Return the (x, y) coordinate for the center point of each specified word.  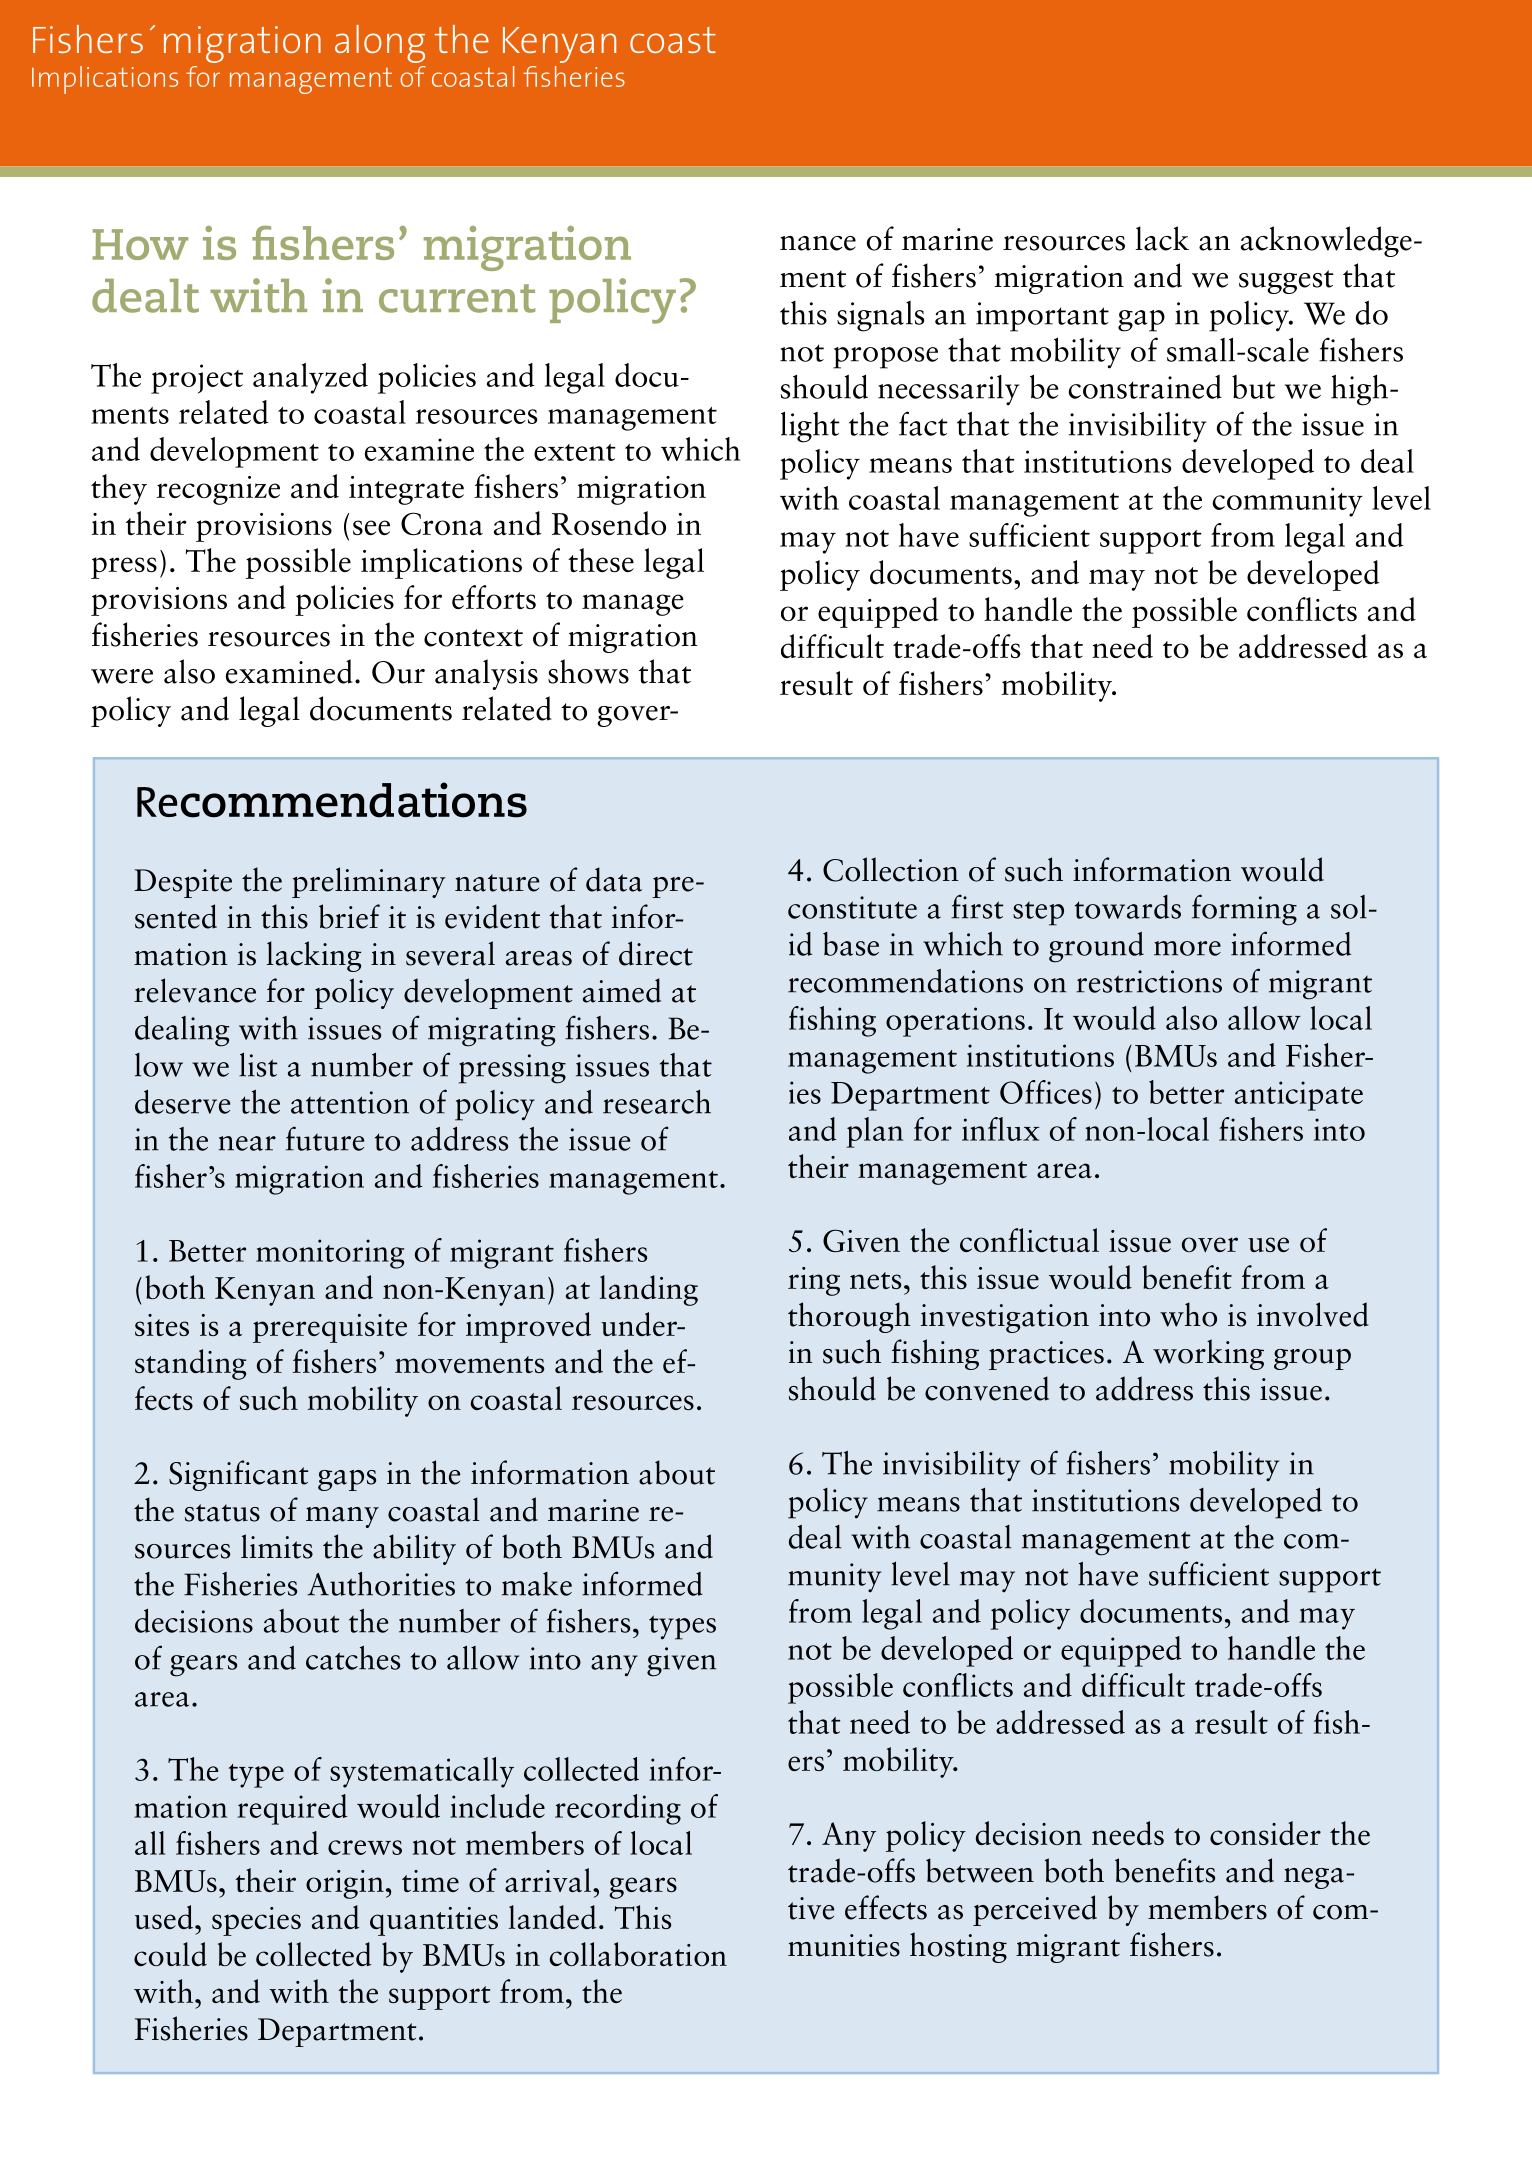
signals (881, 316)
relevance (195, 990)
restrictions (1149, 981)
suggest (1286, 282)
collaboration (638, 1954)
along (380, 44)
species (256, 1921)
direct (656, 953)
